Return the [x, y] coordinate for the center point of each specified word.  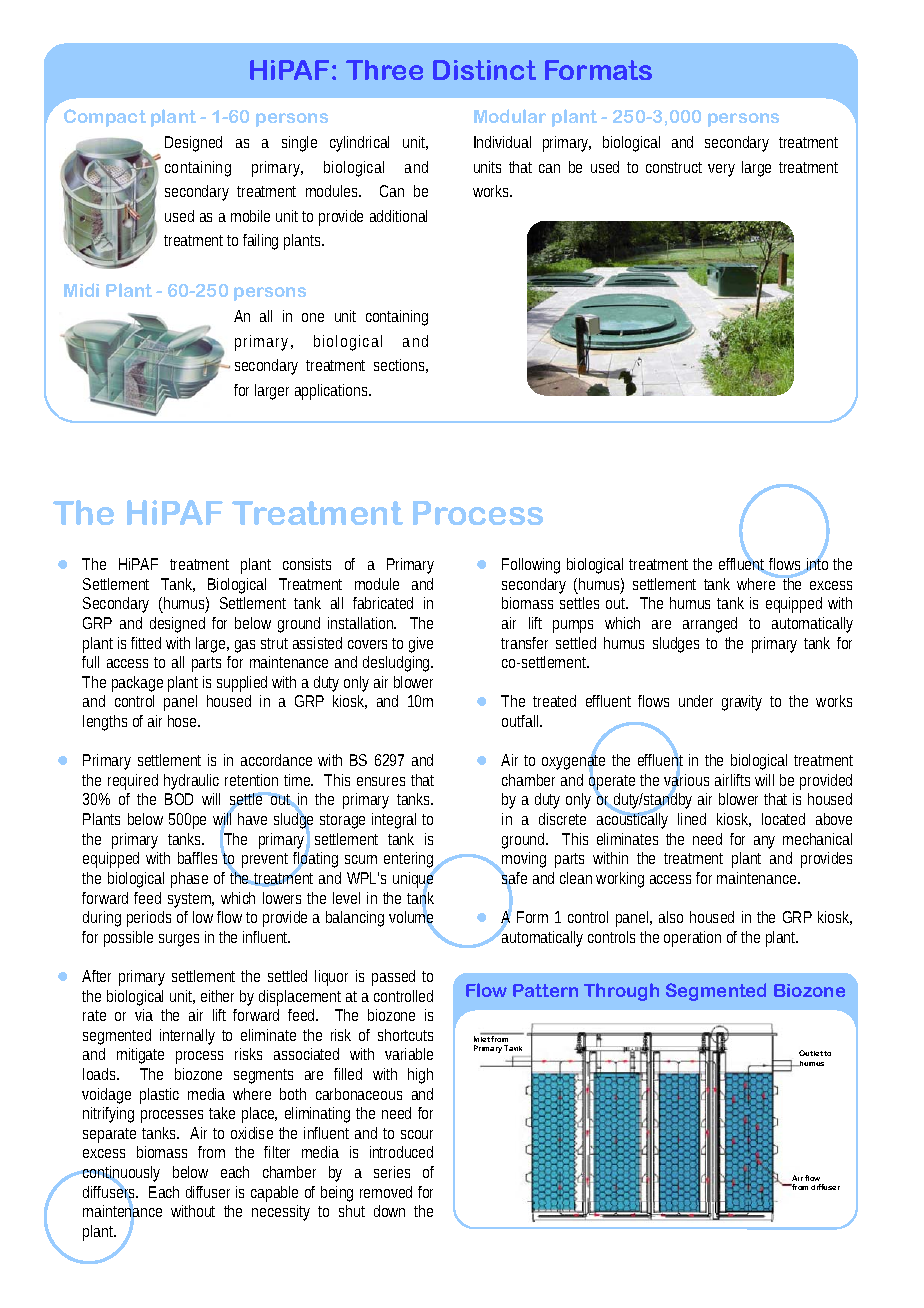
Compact [105, 118]
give [421, 645]
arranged [710, 625]
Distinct [484, 70]
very [721, 170]
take [222, 1113]
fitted [146, 643]
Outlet [811, 1053]
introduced [401, 1152]
